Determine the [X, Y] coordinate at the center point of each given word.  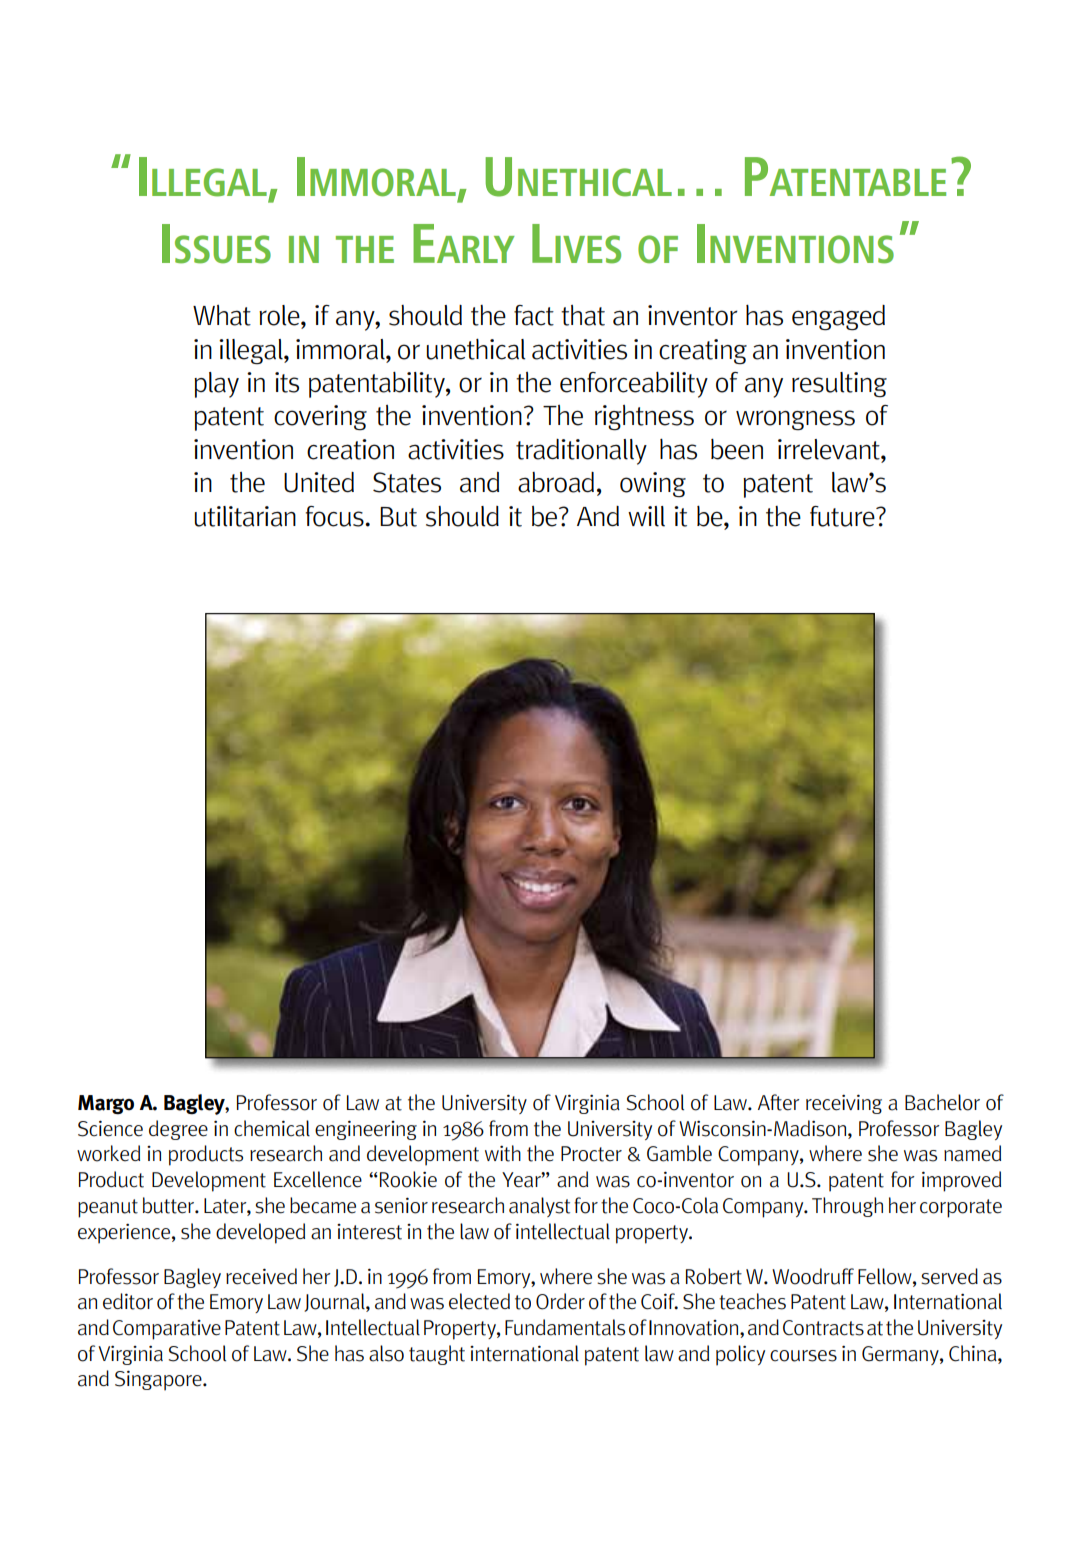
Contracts [823, 1328]
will [646, 516]
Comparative [167, 1330]
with [503, 1153]
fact [534, 315]
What [222, 315]
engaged [838, 317]
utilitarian [245, 516]
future [843, 516]
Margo [106, 1105]
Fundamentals [565, 1327]
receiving [844, 1104]
